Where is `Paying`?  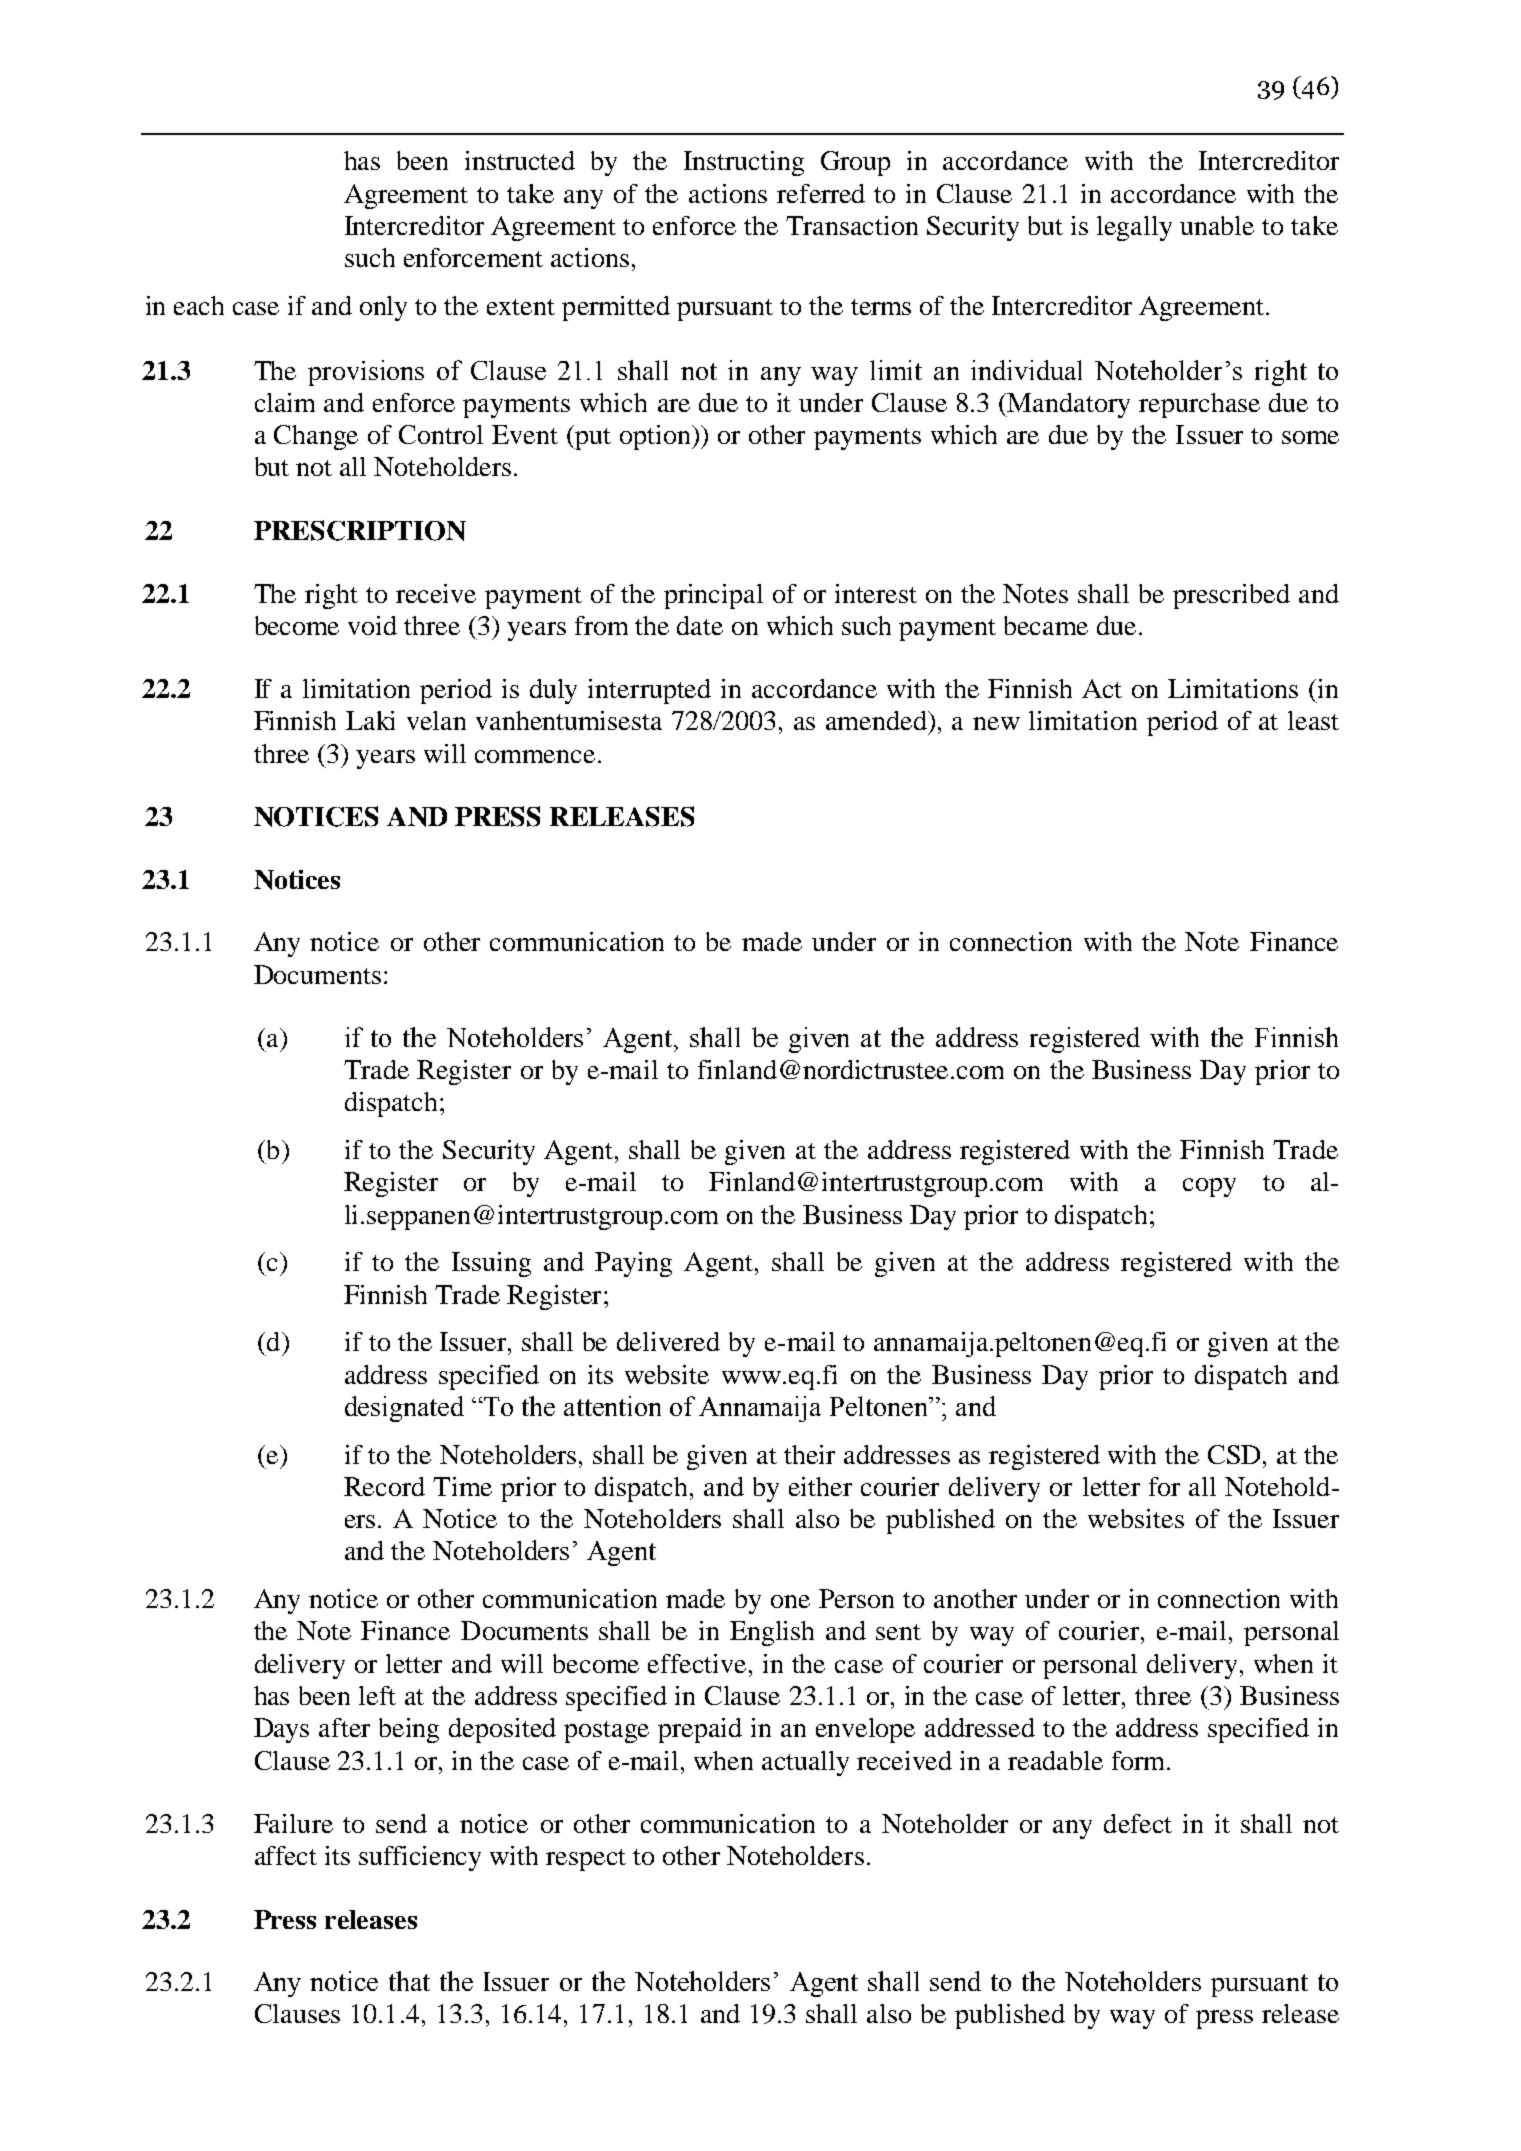 Paying is located at coordinates (633, 1264).
